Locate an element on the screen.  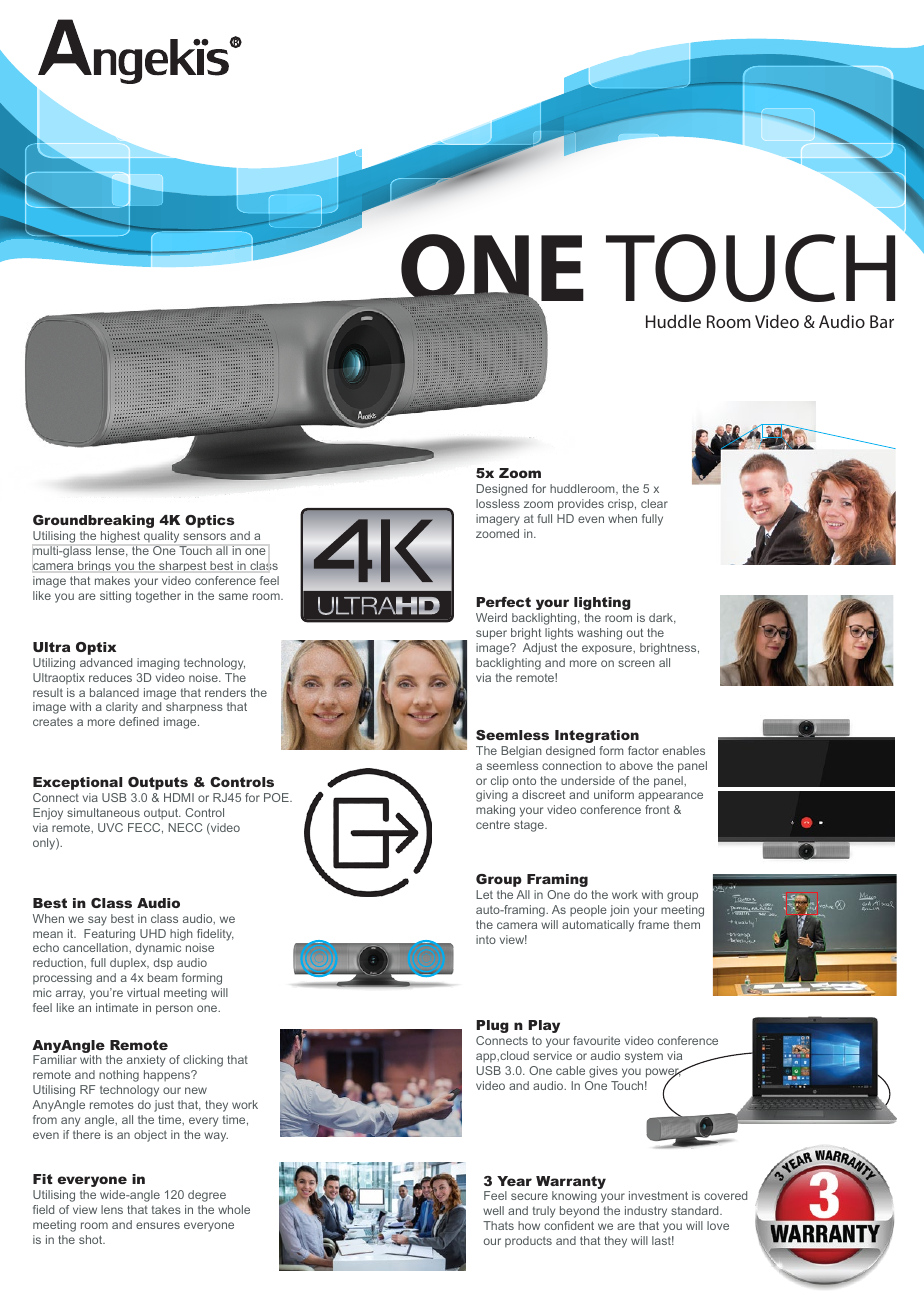
clip is located at coordinates (500, 782).
